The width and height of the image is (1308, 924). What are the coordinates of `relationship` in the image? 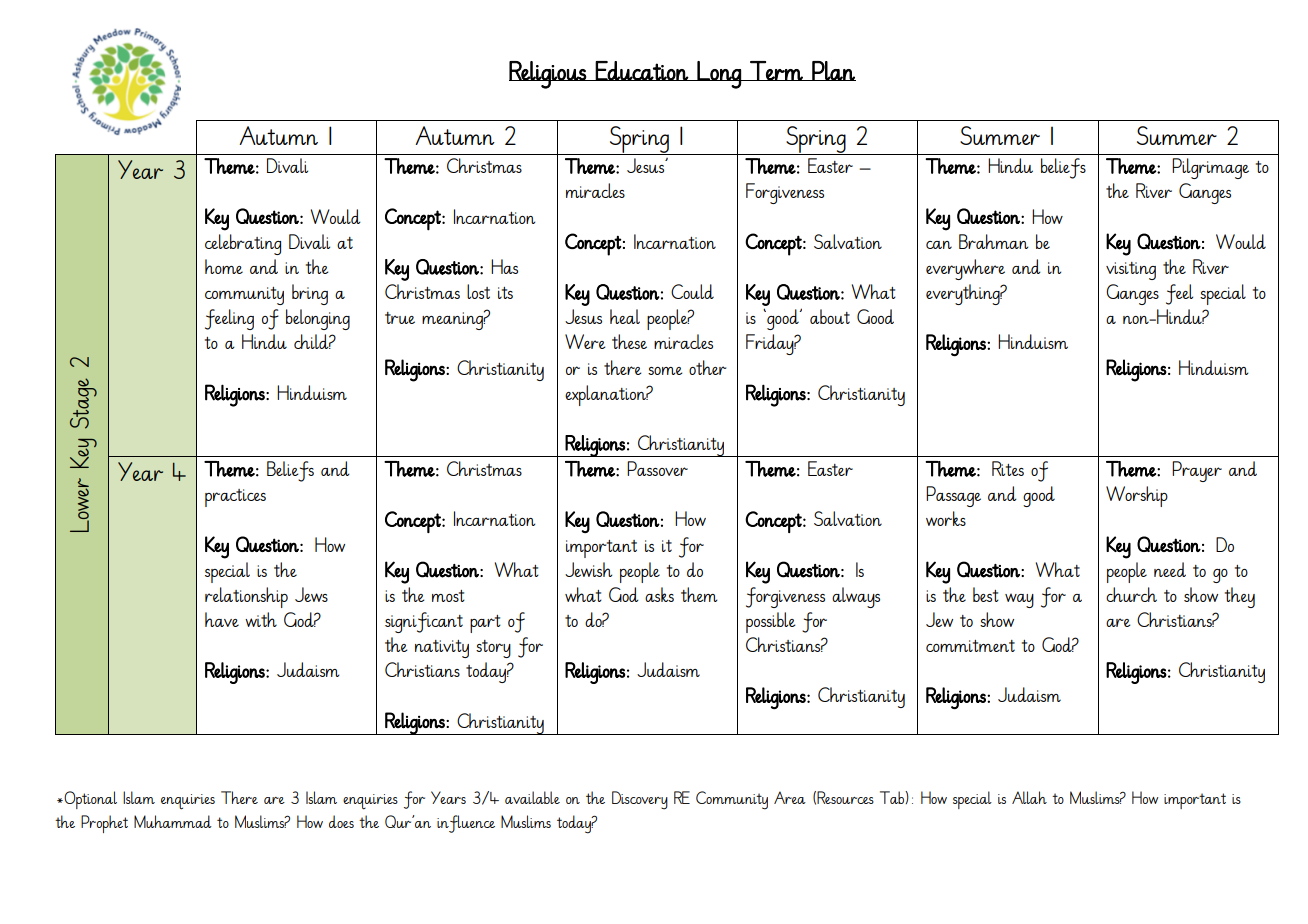 It's located at (246, 597).
